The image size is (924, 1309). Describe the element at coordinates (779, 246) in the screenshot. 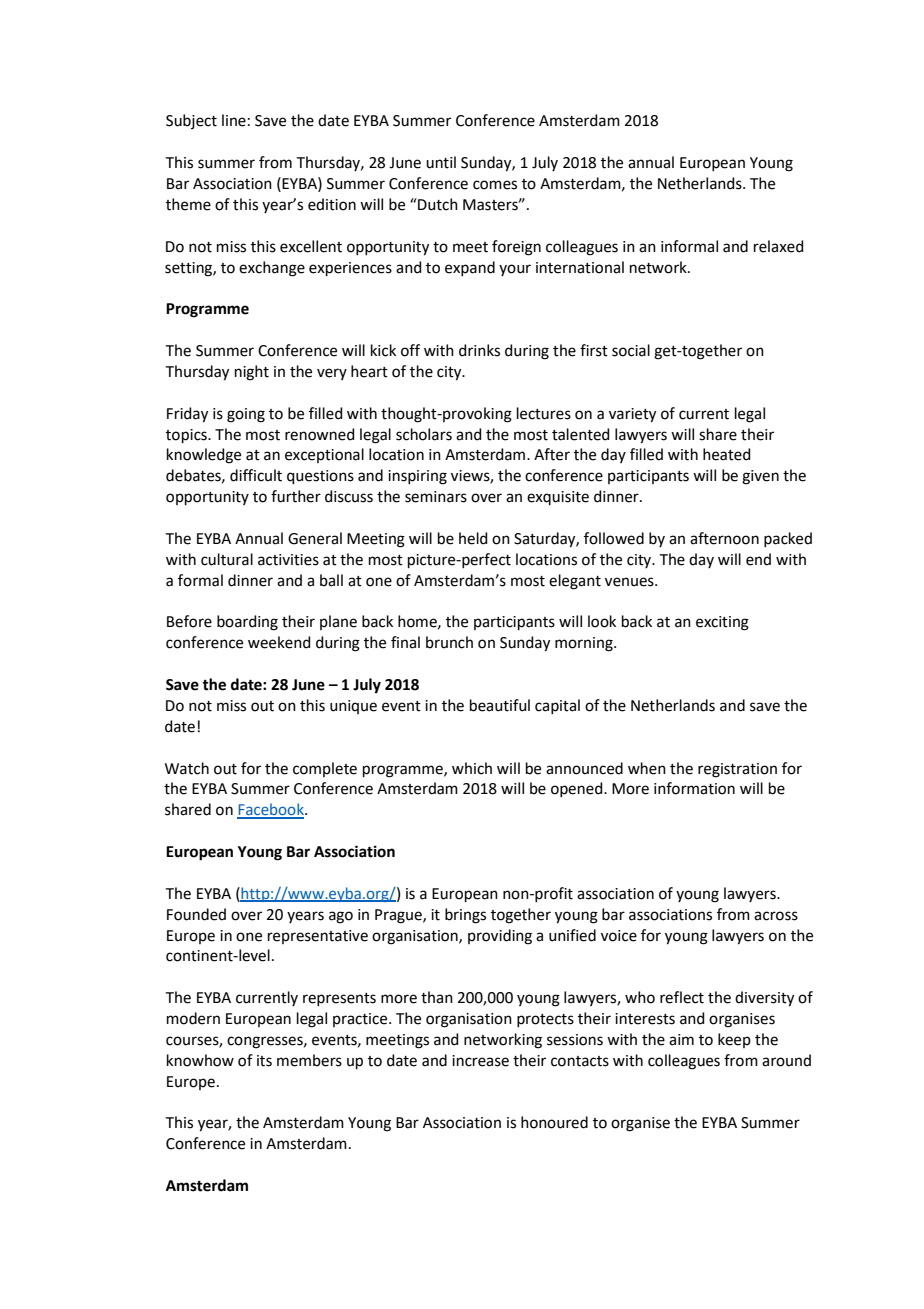

I see `relaxed` at that location.
